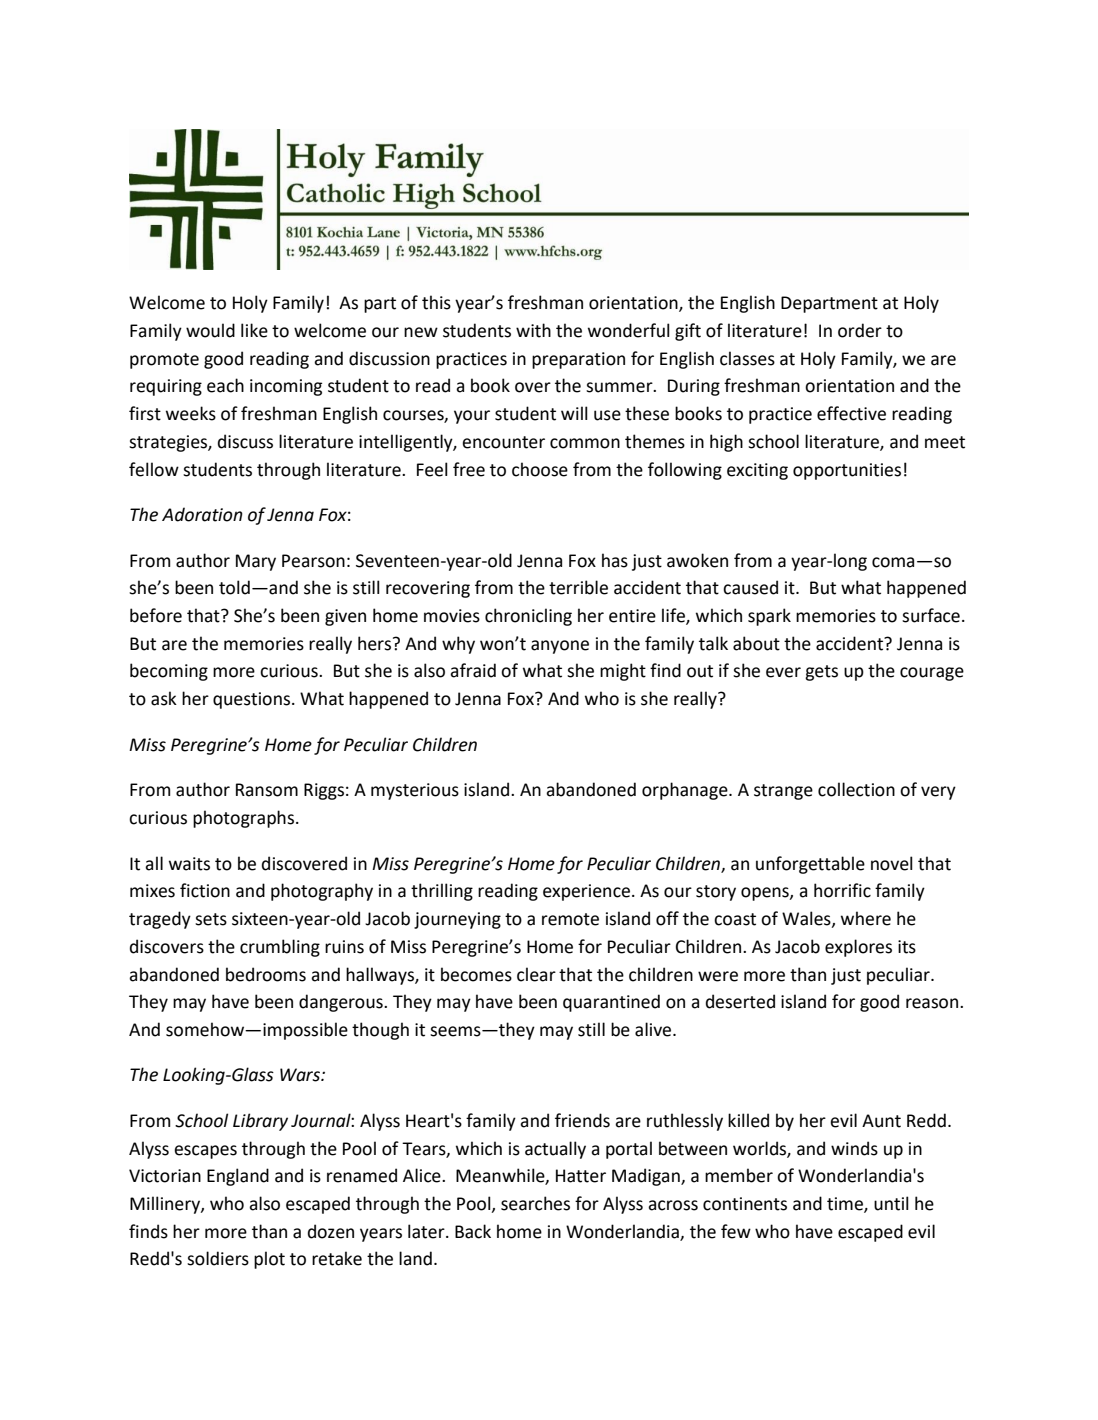  I want to click on where, so click(866, 918).
